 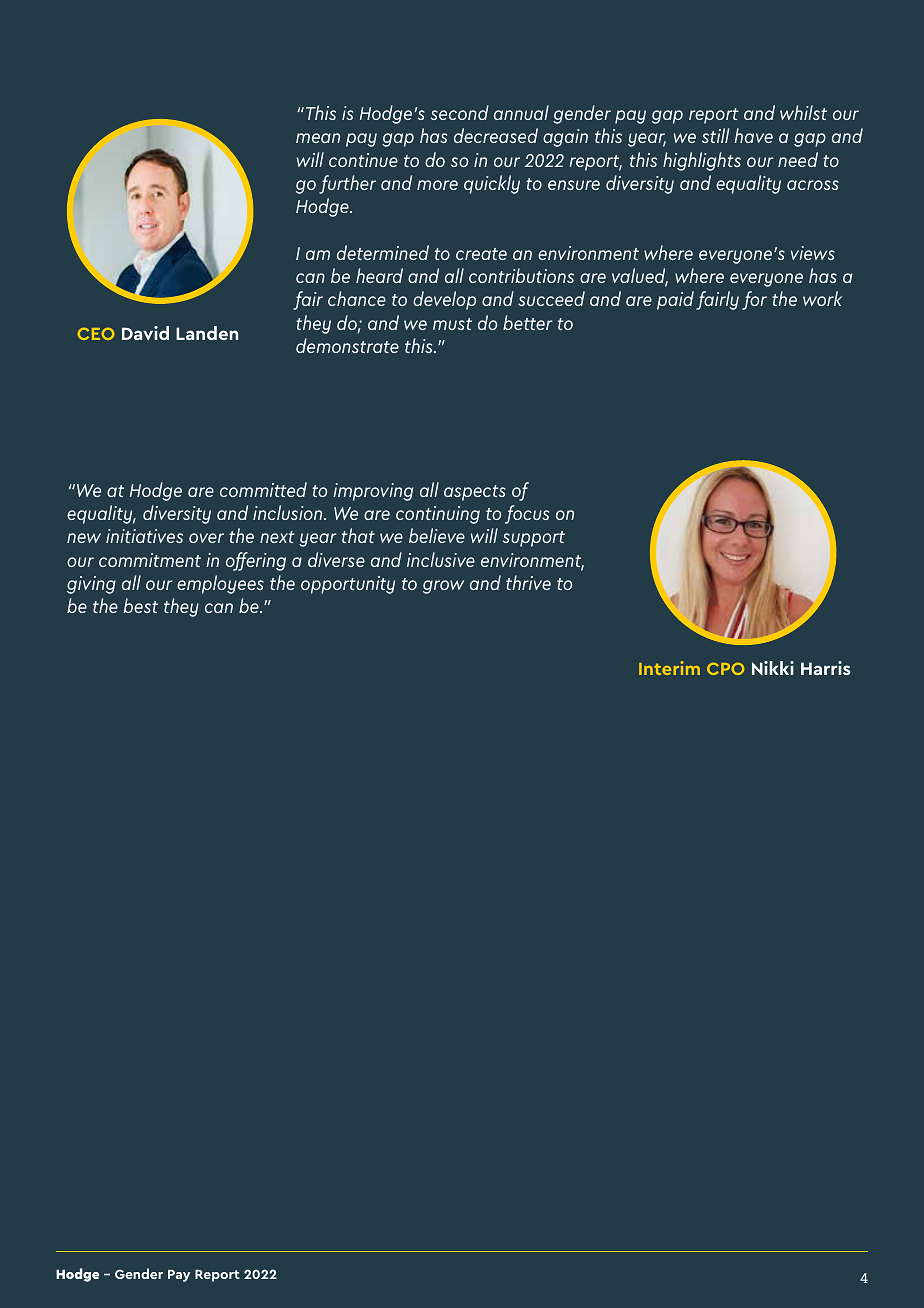 What do you see at coordinates (475, 493) in the image?
I see `aspects` at bounding box center [475, 493].
